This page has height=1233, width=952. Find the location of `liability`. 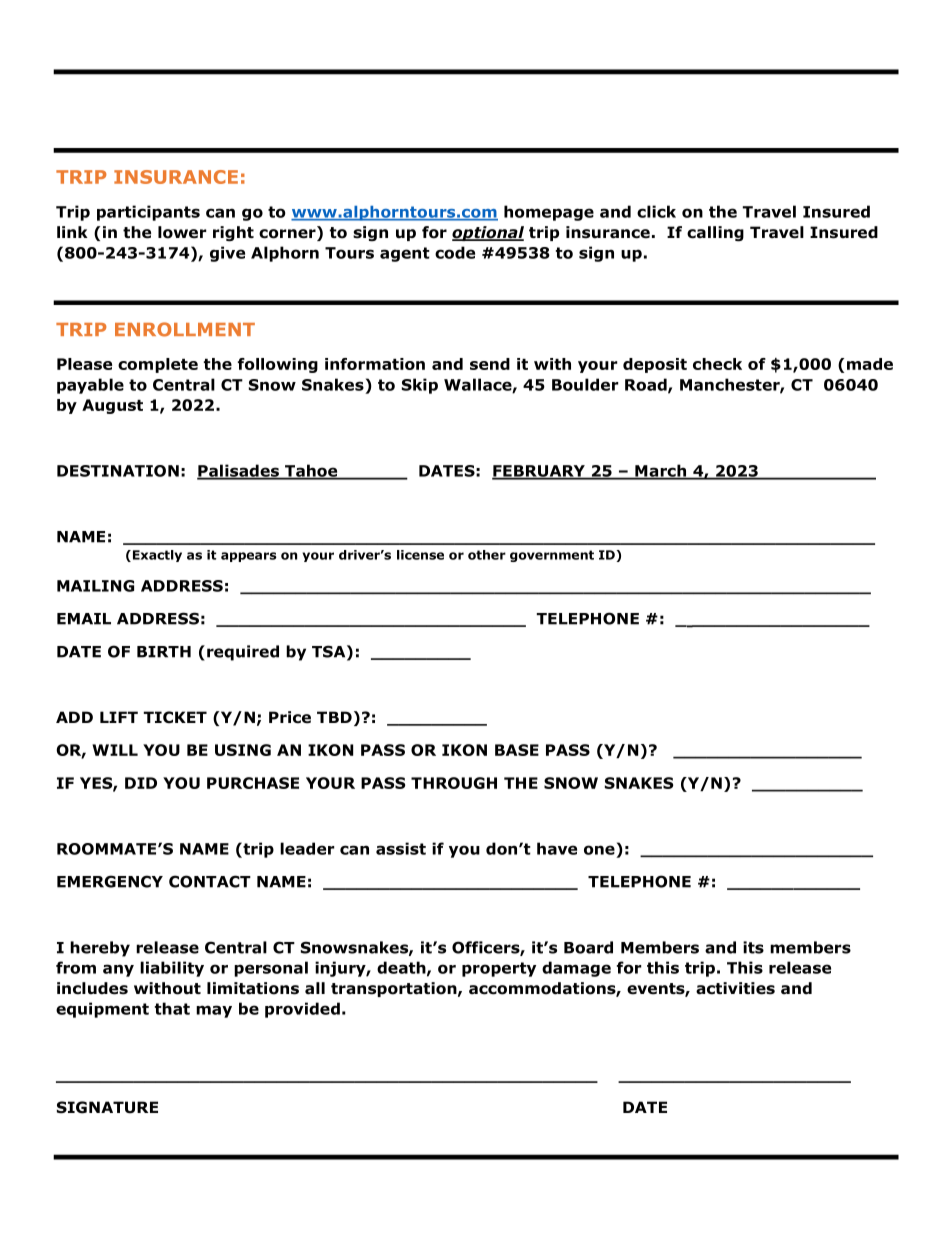

liability is located at coordinates (172, 969).
